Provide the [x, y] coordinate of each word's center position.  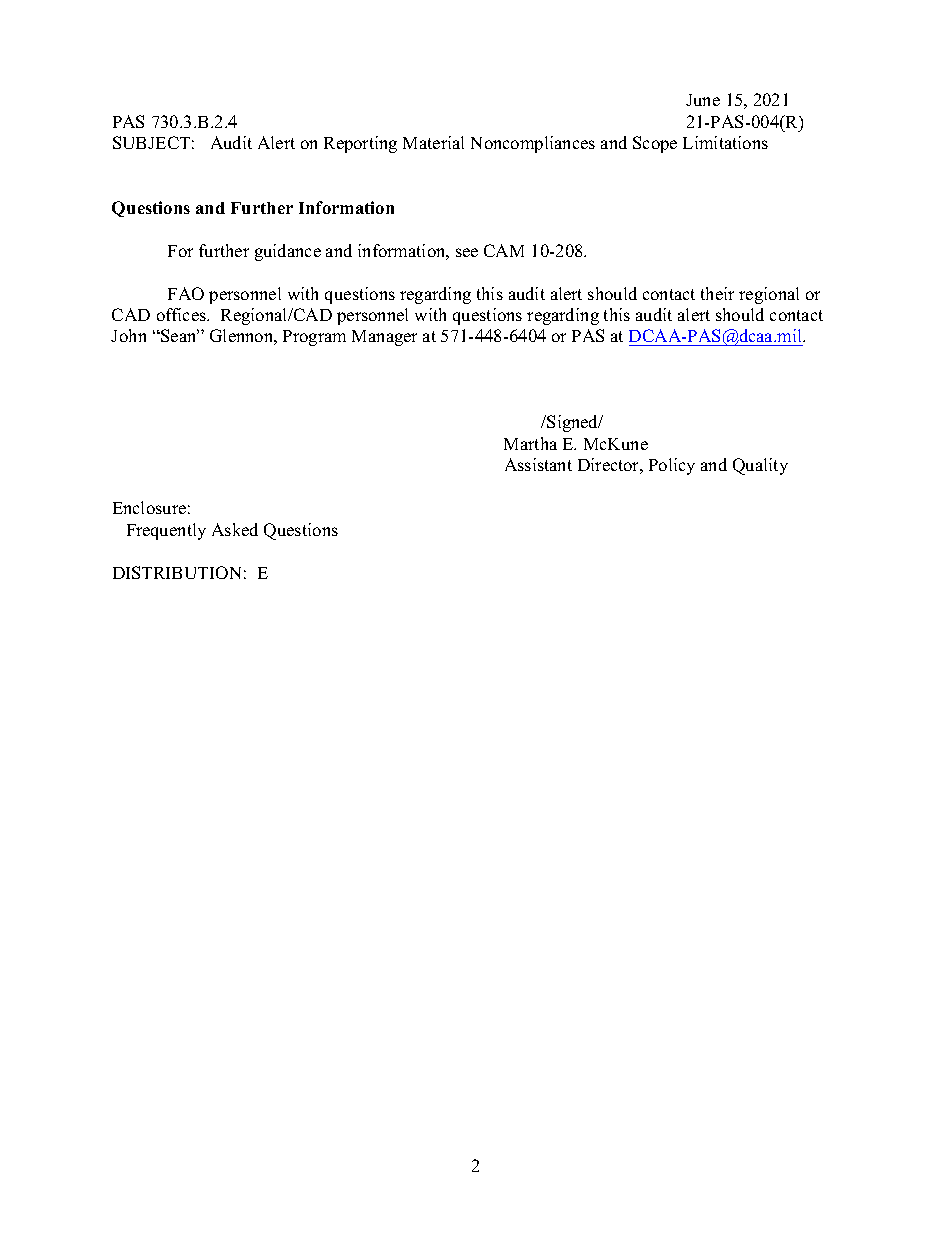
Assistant [538, 464]
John [128, 335]
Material [433, 142]
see [467, 252]
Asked [235, 529]
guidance [288, 252]
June [703, 100]
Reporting [360, 144]
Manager [384, 338]
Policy [672, 466]
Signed [573, 423]
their [717, 293]
